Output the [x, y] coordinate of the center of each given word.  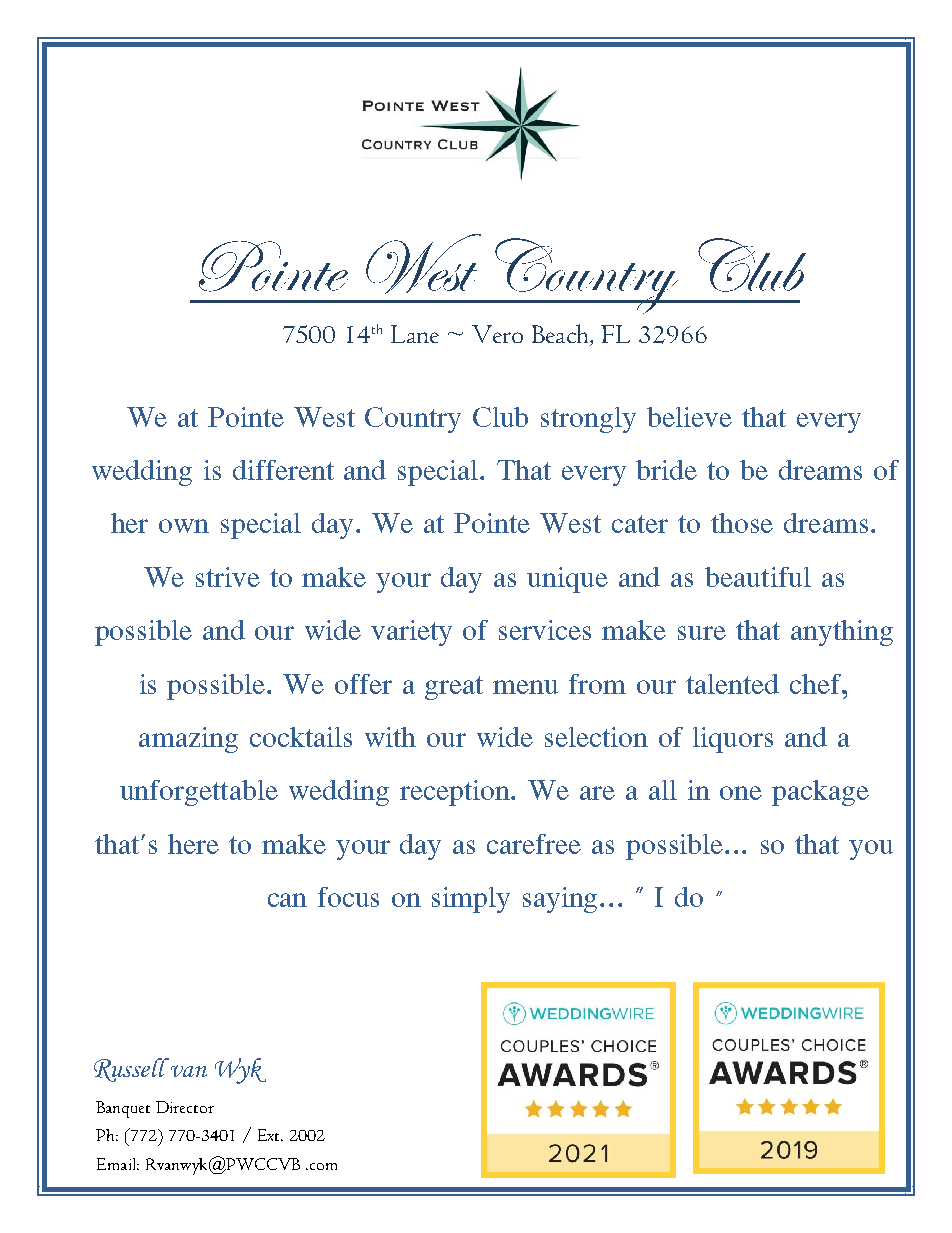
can [287, 900]
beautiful [758, 577]
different [283, 470]
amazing [188, 740]
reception [456, 793]
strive [228, 577]
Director [185, 1107]
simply [471, 900]
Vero [497, 334]
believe [689, 417]
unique [567, 580]
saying [562, 900]
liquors [733, 740]
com [322, 1166]
